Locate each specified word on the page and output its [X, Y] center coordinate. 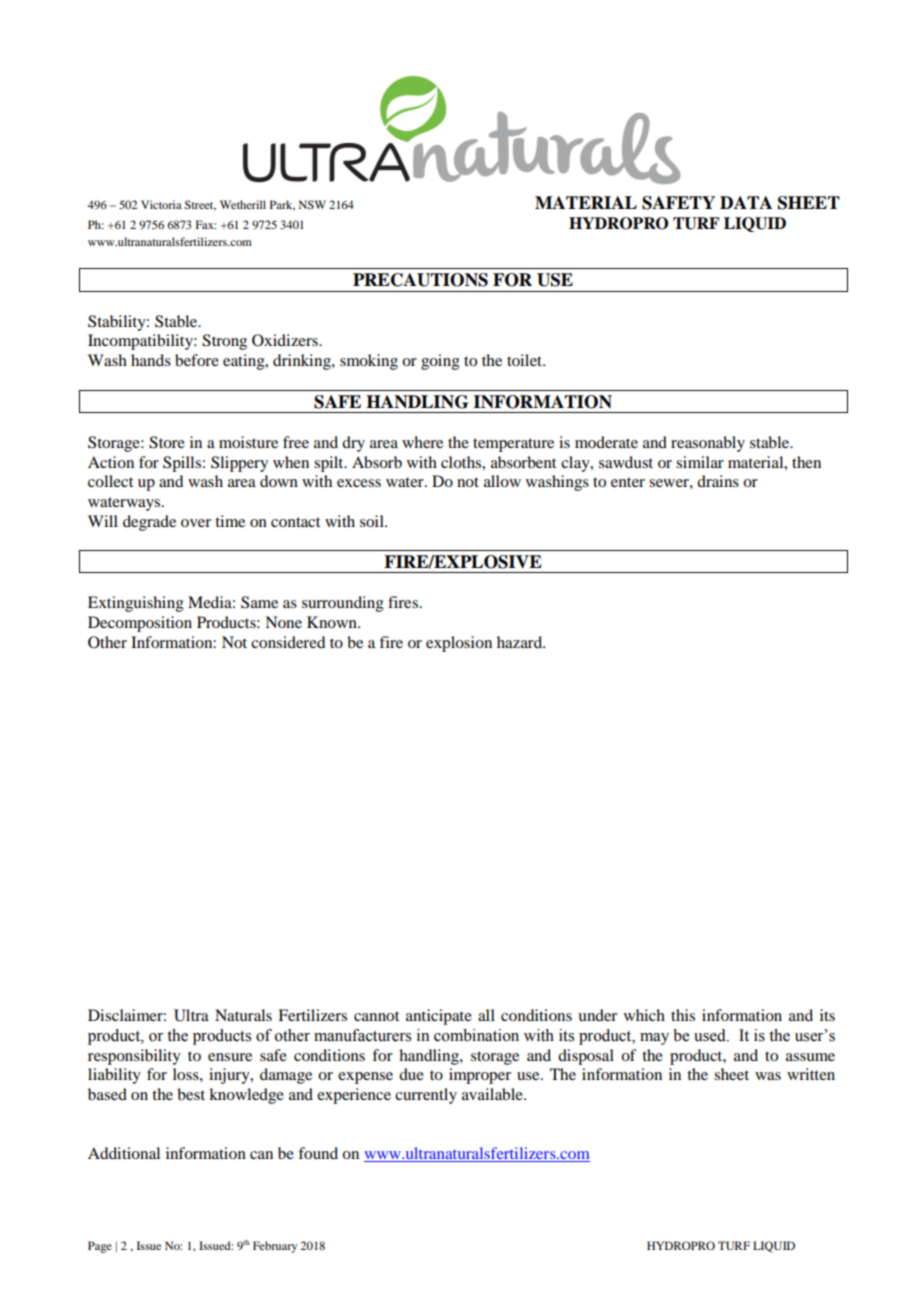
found [318, 1153]
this [683, 1015]
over [196, 523]
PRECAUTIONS [420, 280]
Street [200, 205]
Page [100, 1247]
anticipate [439, 1017]
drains [718, 481]
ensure [230, 1057]
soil [373, 521]
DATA [746, 202]
